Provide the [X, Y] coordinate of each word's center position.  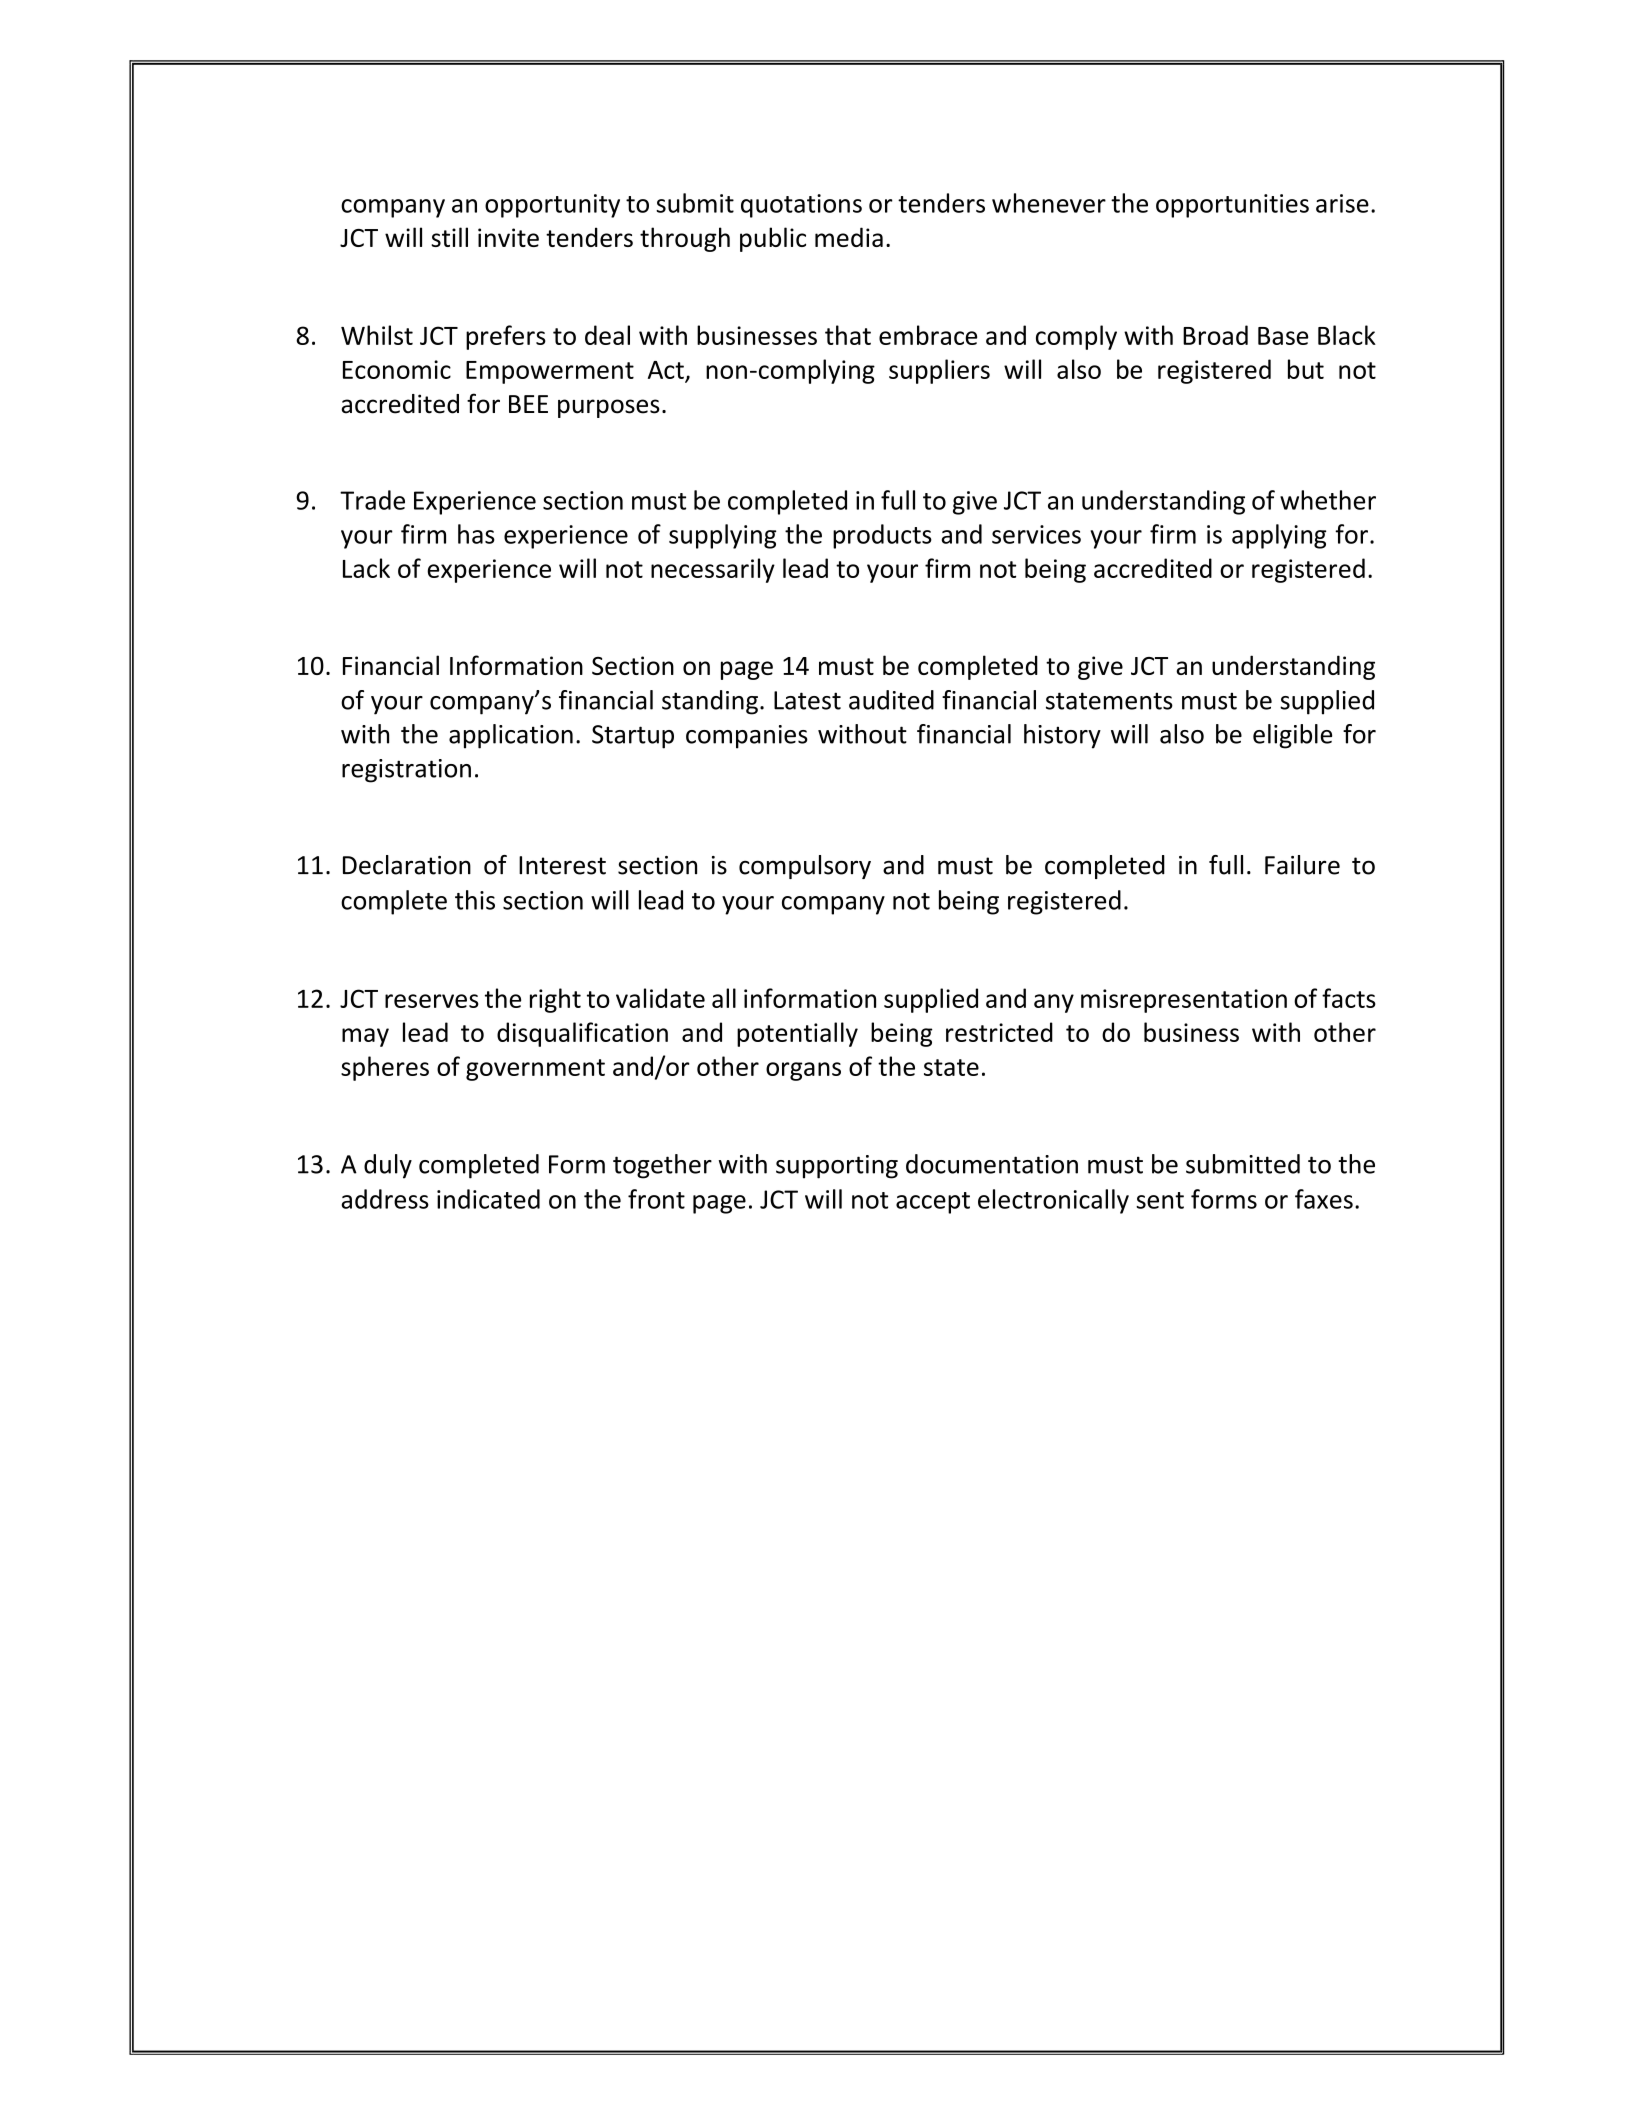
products [882, 536]
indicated [488, 1199]
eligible [1292, 736]
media [849, 237]
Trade [372, 500]
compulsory [805, 867]
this [475, 900]
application [511, 736]
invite [508, 237]
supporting [837, 1167]
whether [1328, 500]
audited [891, 700]
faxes [1324, 1199]
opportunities [1232, 206]
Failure [1302, 865]
